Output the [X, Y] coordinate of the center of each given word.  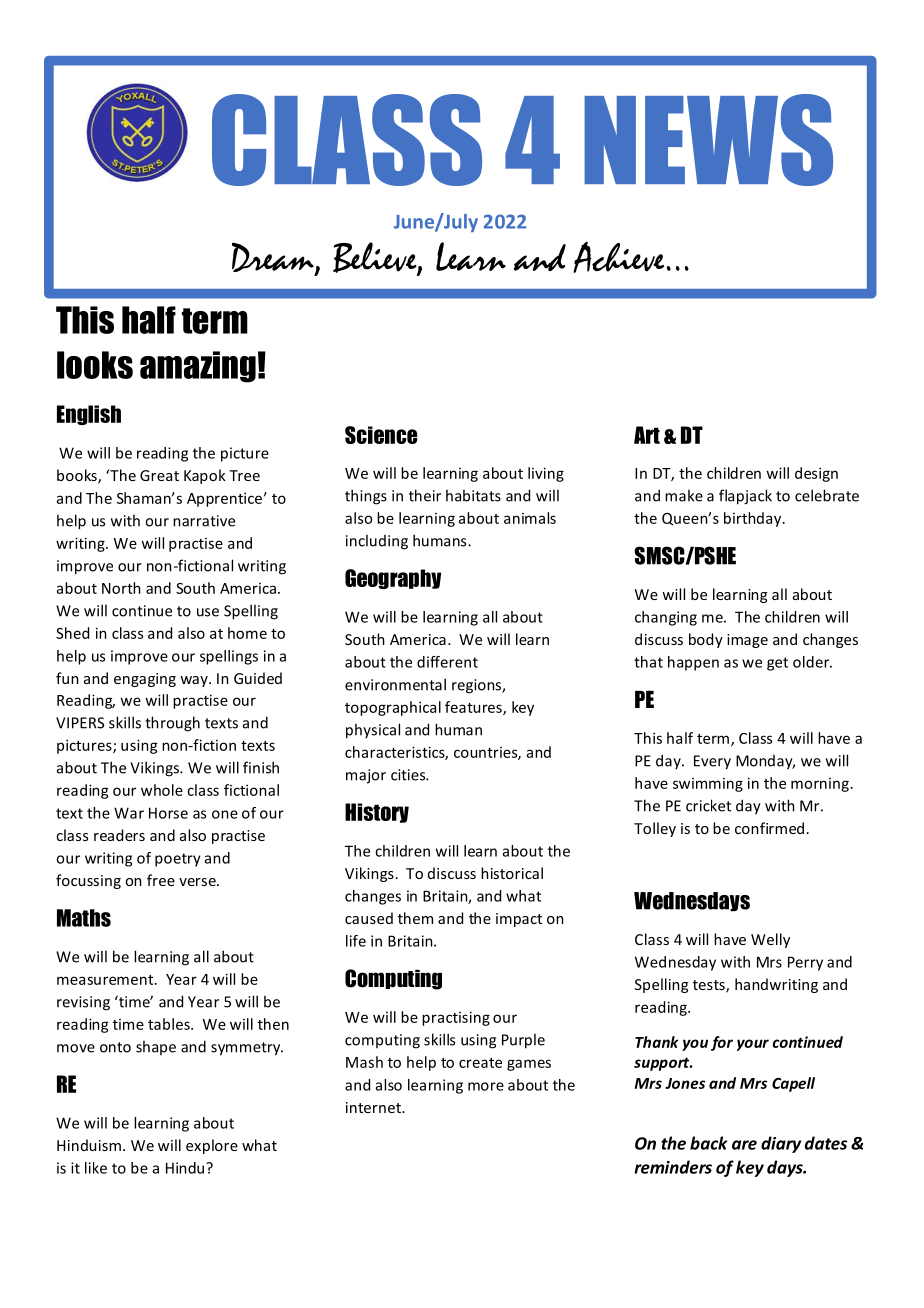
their [425, 495]
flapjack [745, 497]
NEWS [708, 140]
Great [159, 475]
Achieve [618, 257]
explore [212, 1146]
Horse [168, 813]
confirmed [769, 828]
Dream [274, 259]
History [377, 813]
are [744, 1145]
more [486, 1086]
